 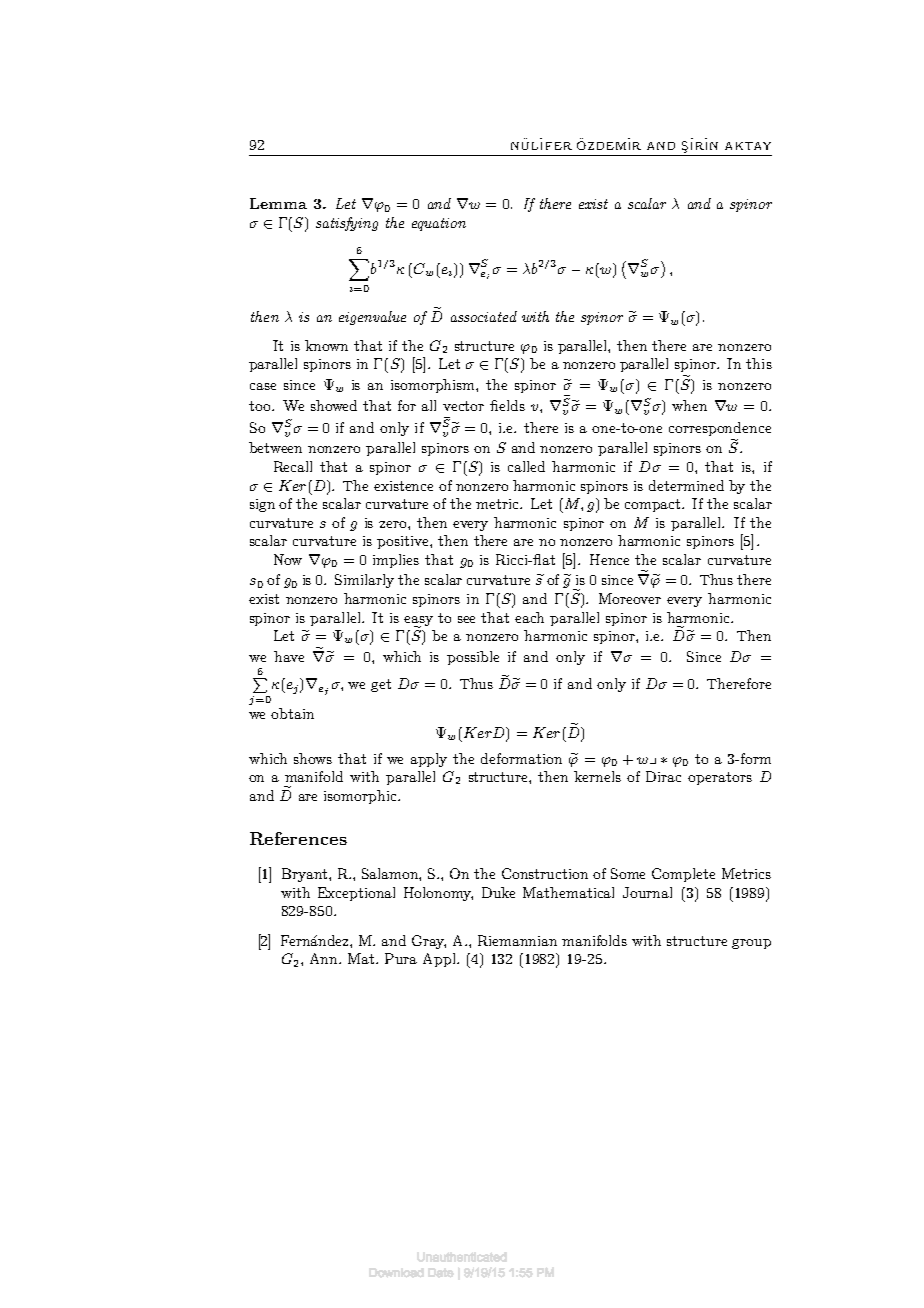 I want to click on this, so click(x=759, y=363).
